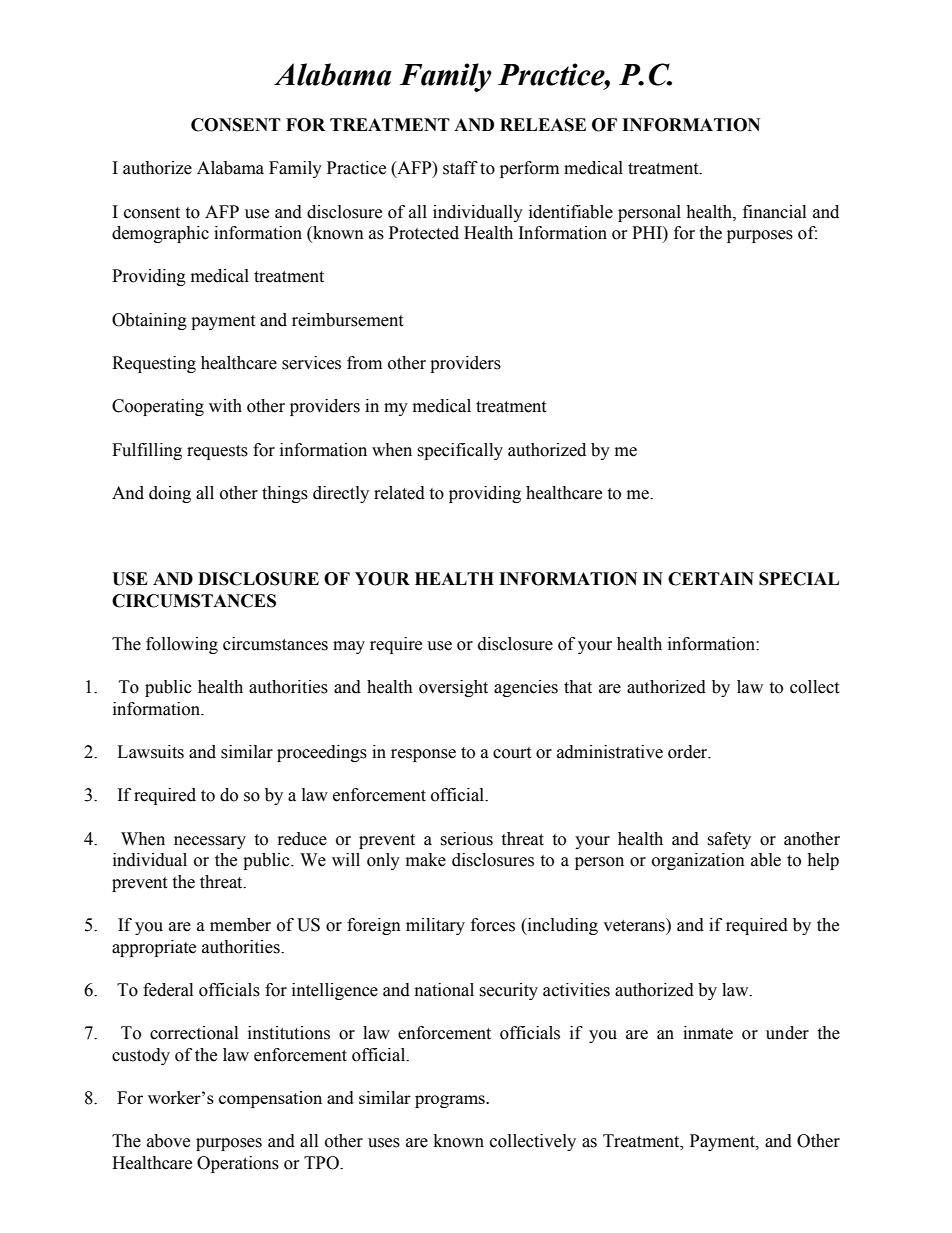 This document has width=952, height=1233. I want to click on demographic, so click(160, 234).
